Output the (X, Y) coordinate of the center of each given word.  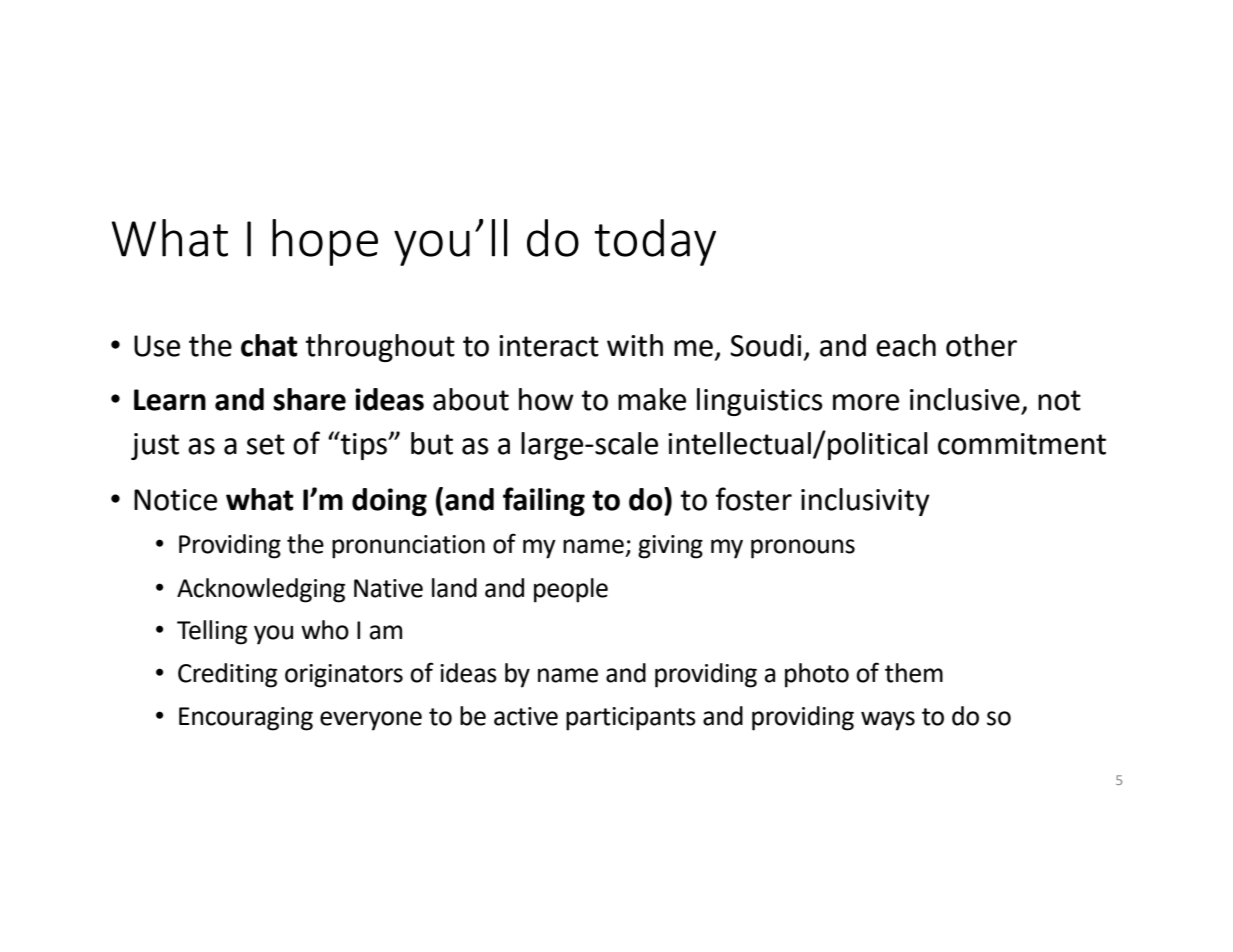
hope (325, 242)
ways (888, 721)
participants (631, 719)
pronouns (803, 549)
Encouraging (246, 719)
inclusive (965, 399)
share (309, 399)
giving (670, 547)
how (546, 399)
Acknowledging (261, 590)
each (906, 345)
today (655, 242)
